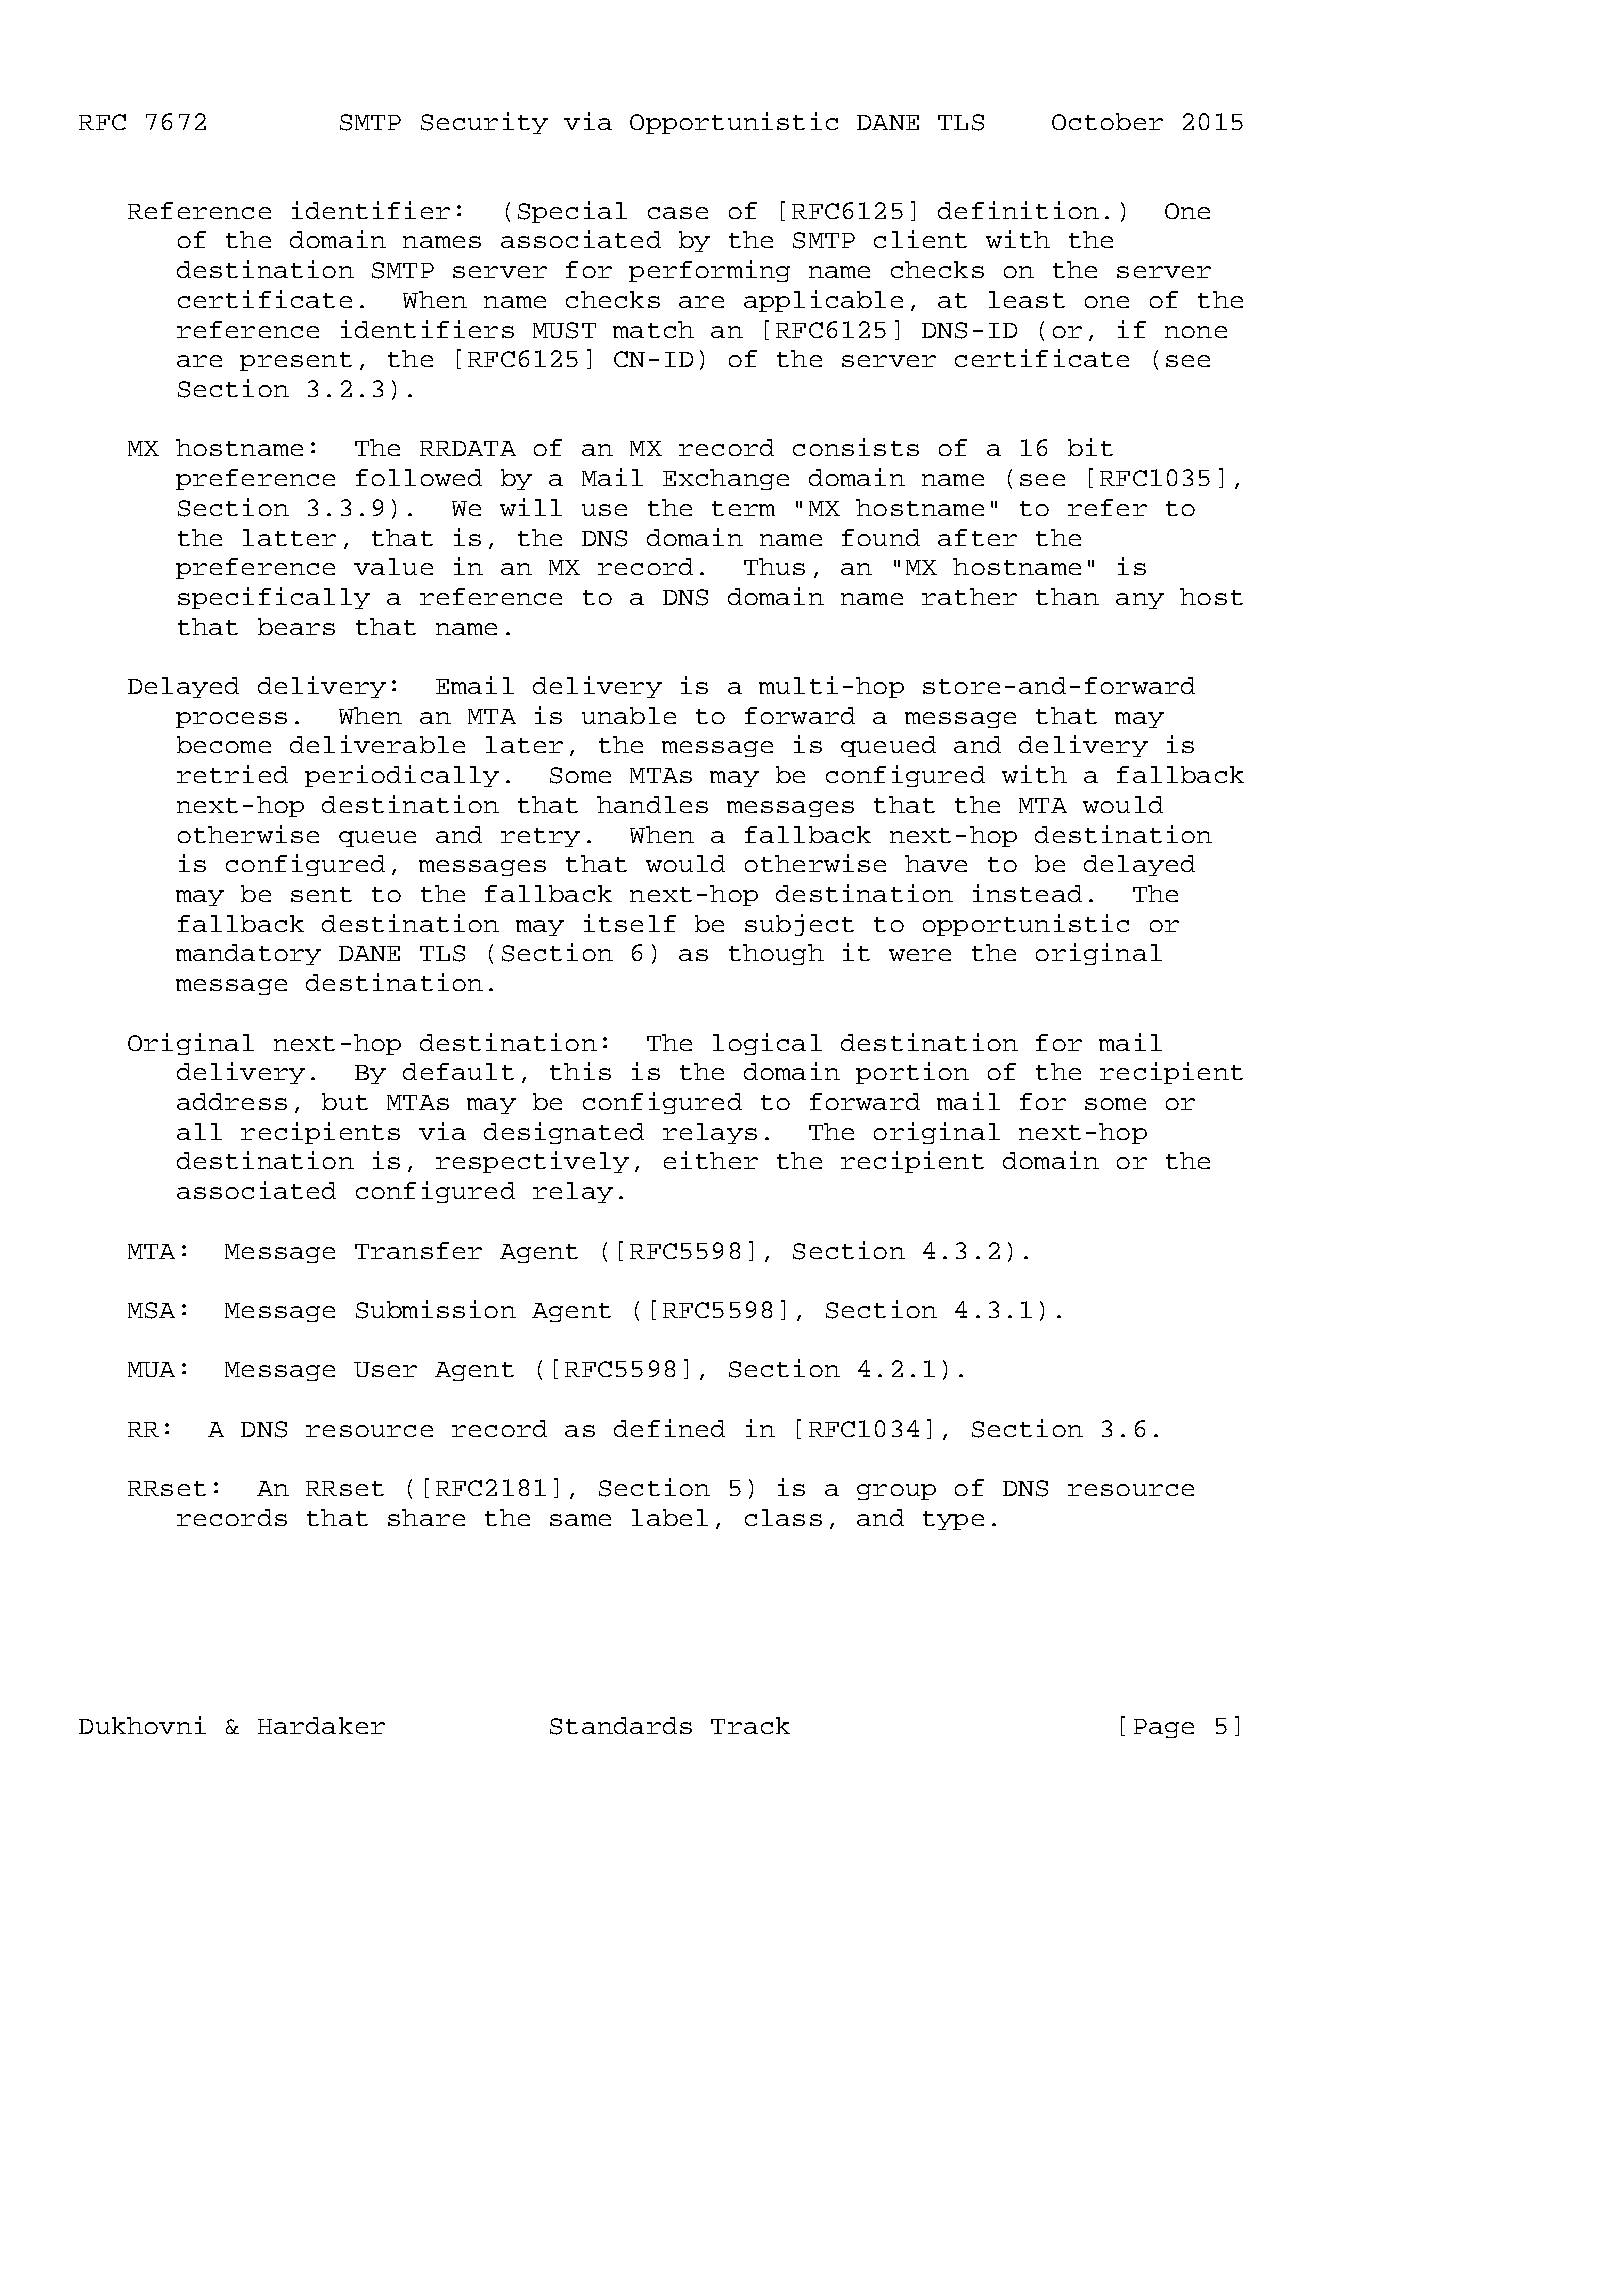 The width and height of the screenshot is (1607, 2274). Describe the element at coordinates (652, 804) in the screenshot. I see `handles` at that location.
